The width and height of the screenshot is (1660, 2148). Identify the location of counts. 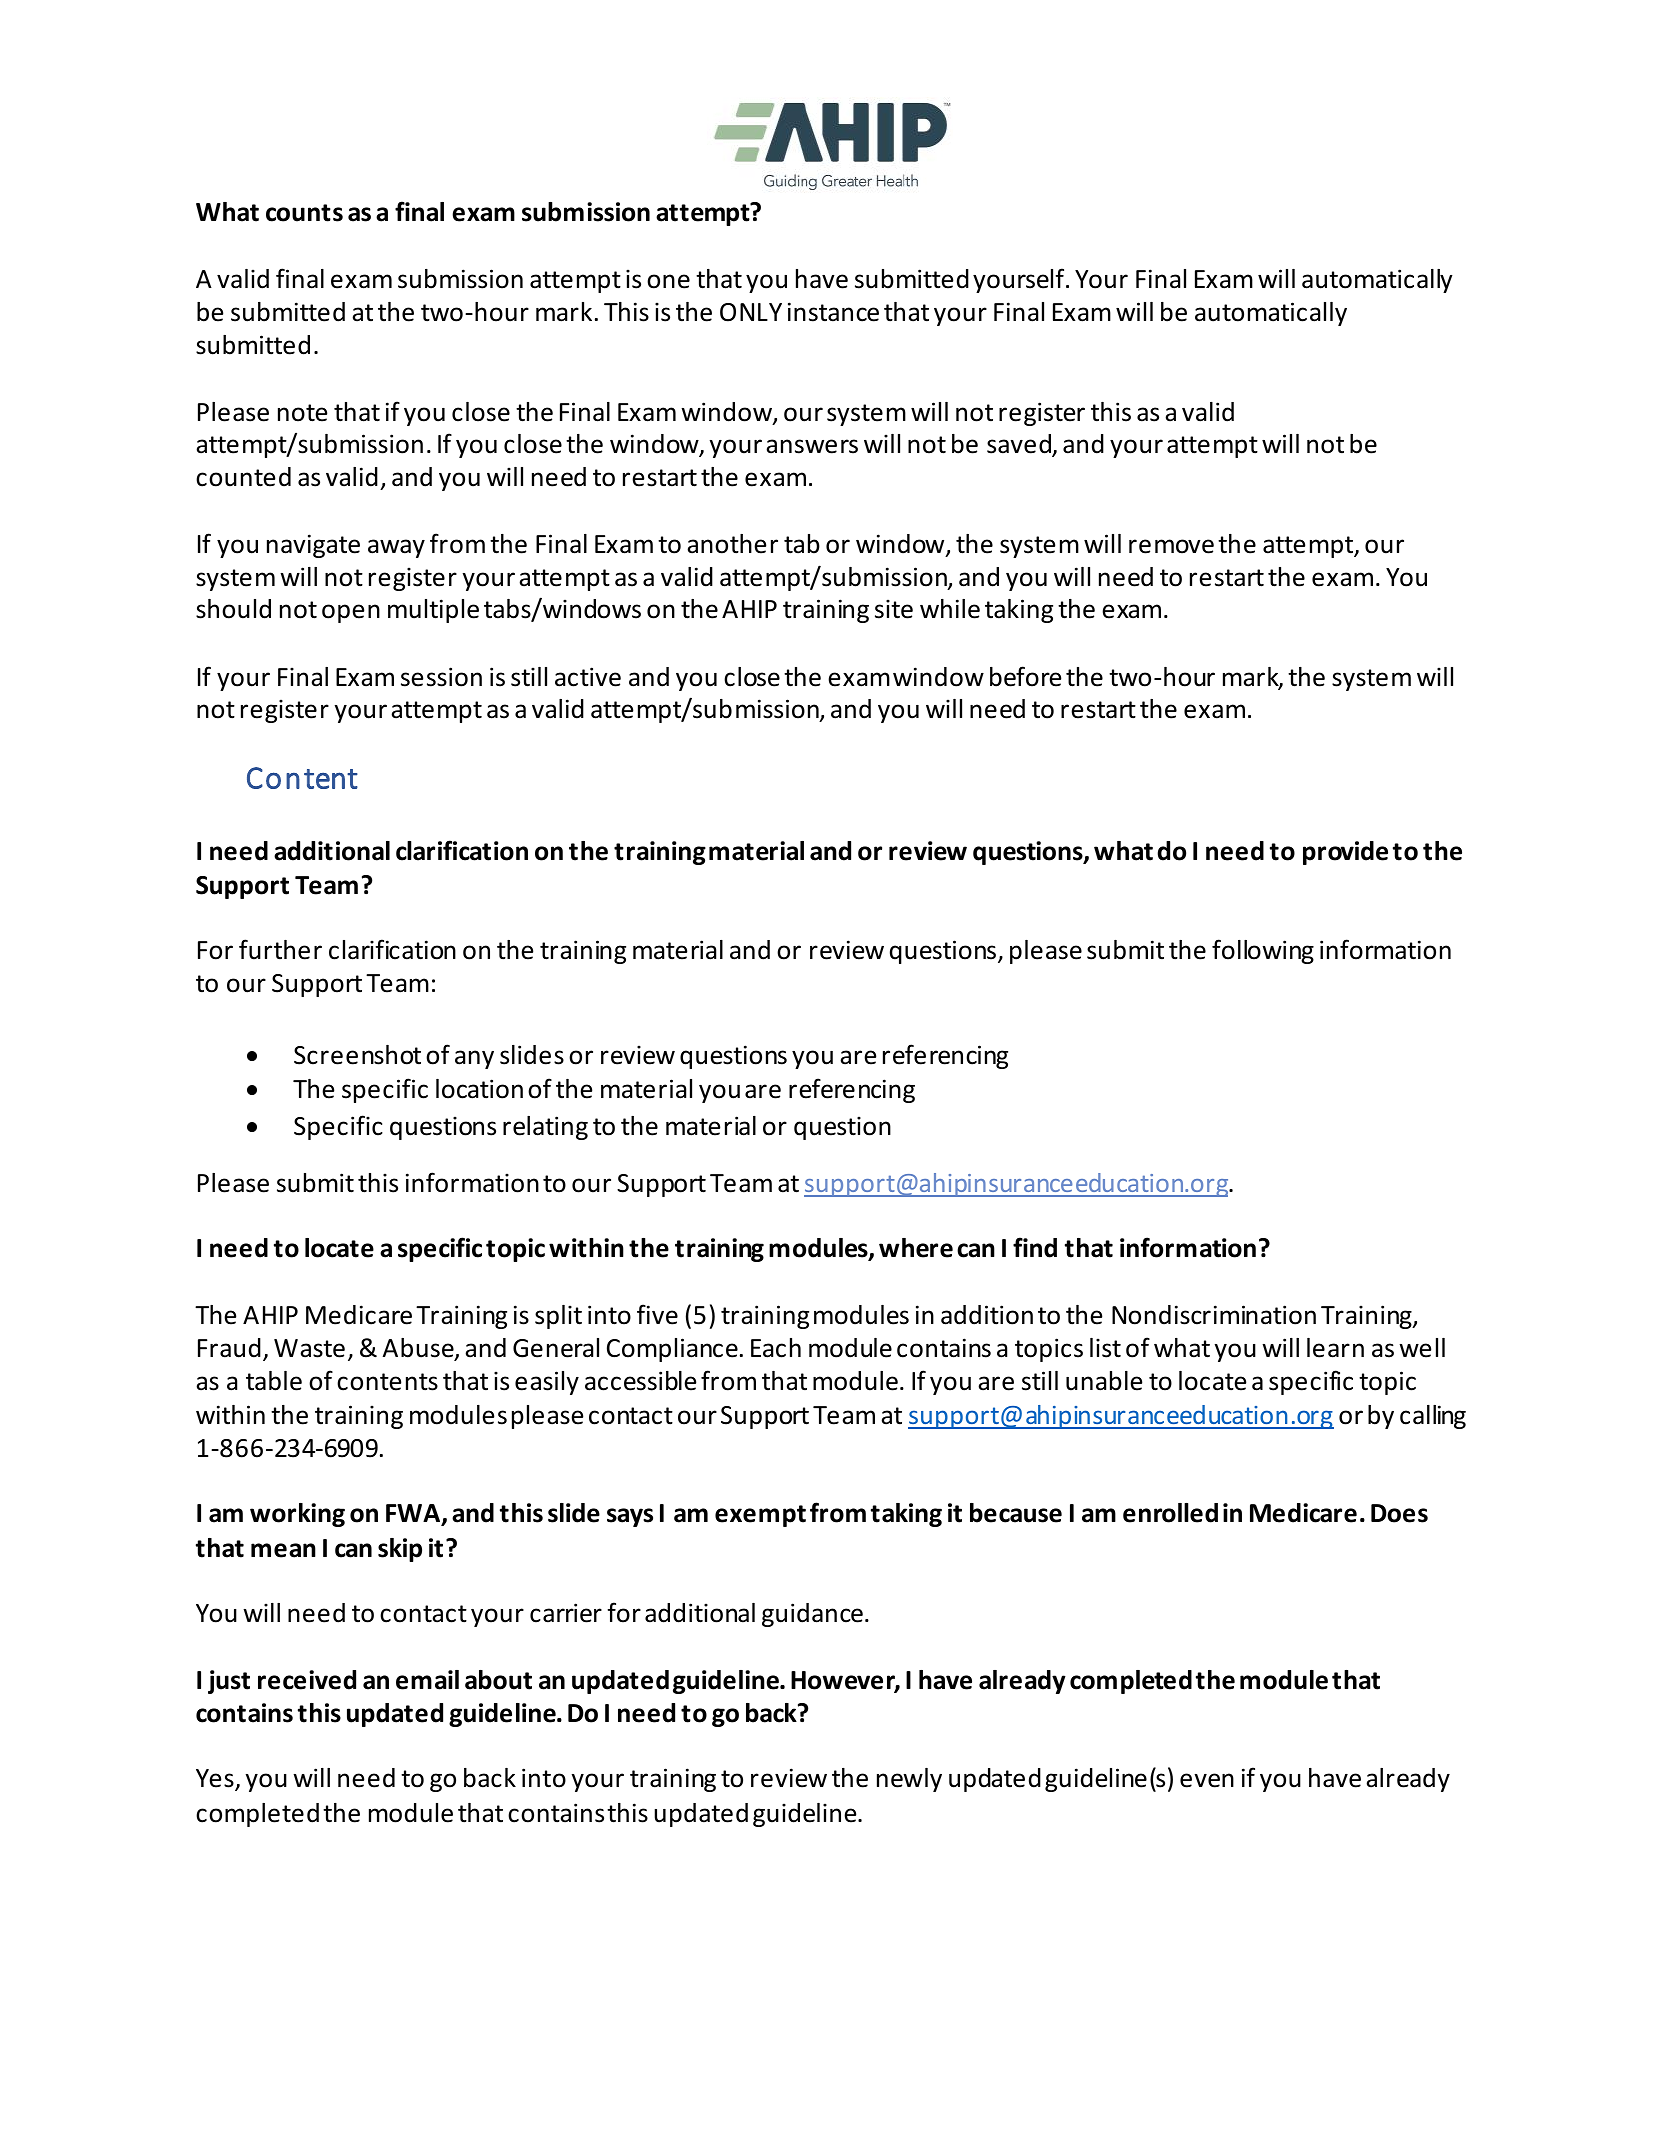
(304, 213).
